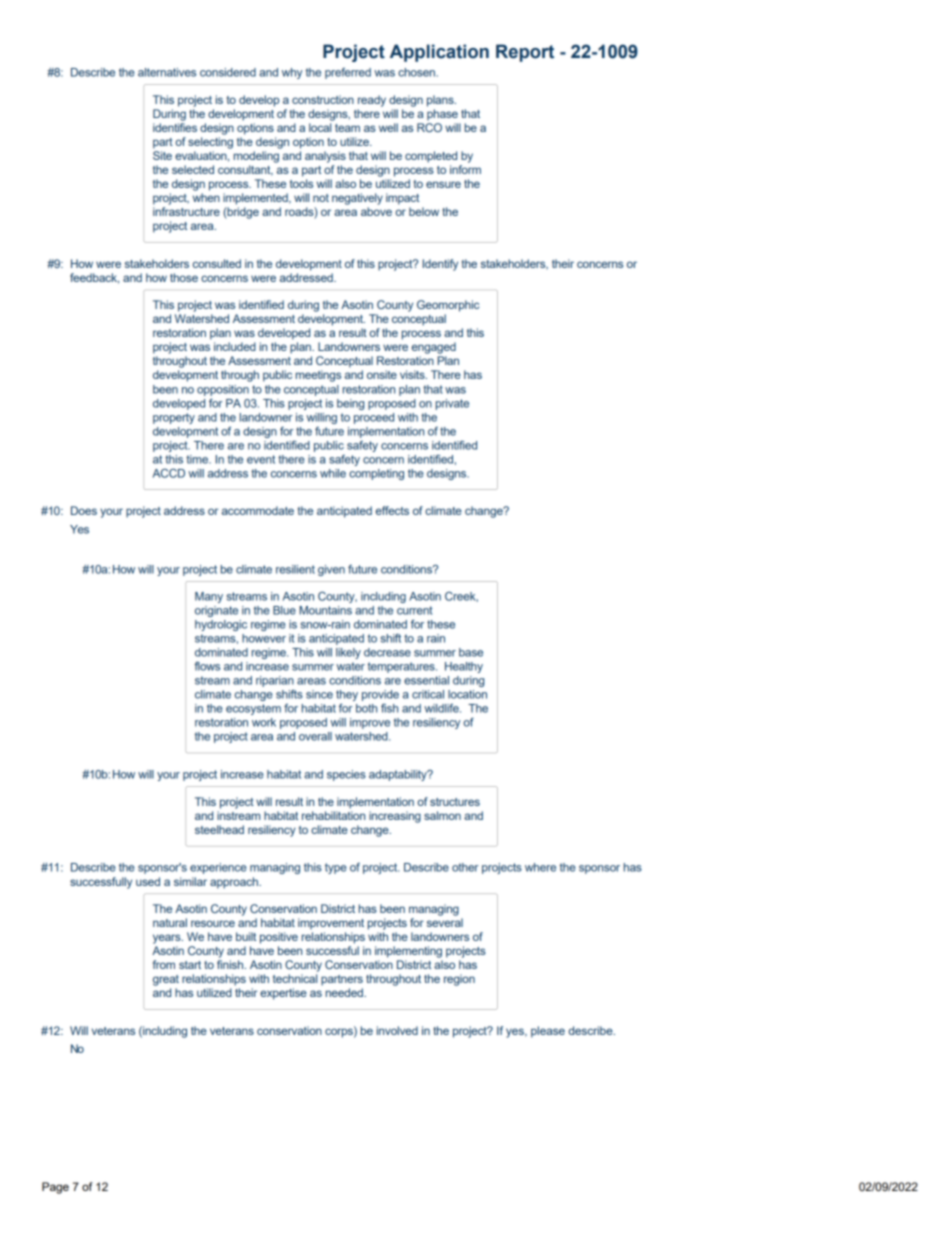 The width and height of the image is (952, 1233). Describe the element at coordinates (284, 610) in the image. I see `Blue` at that location.
